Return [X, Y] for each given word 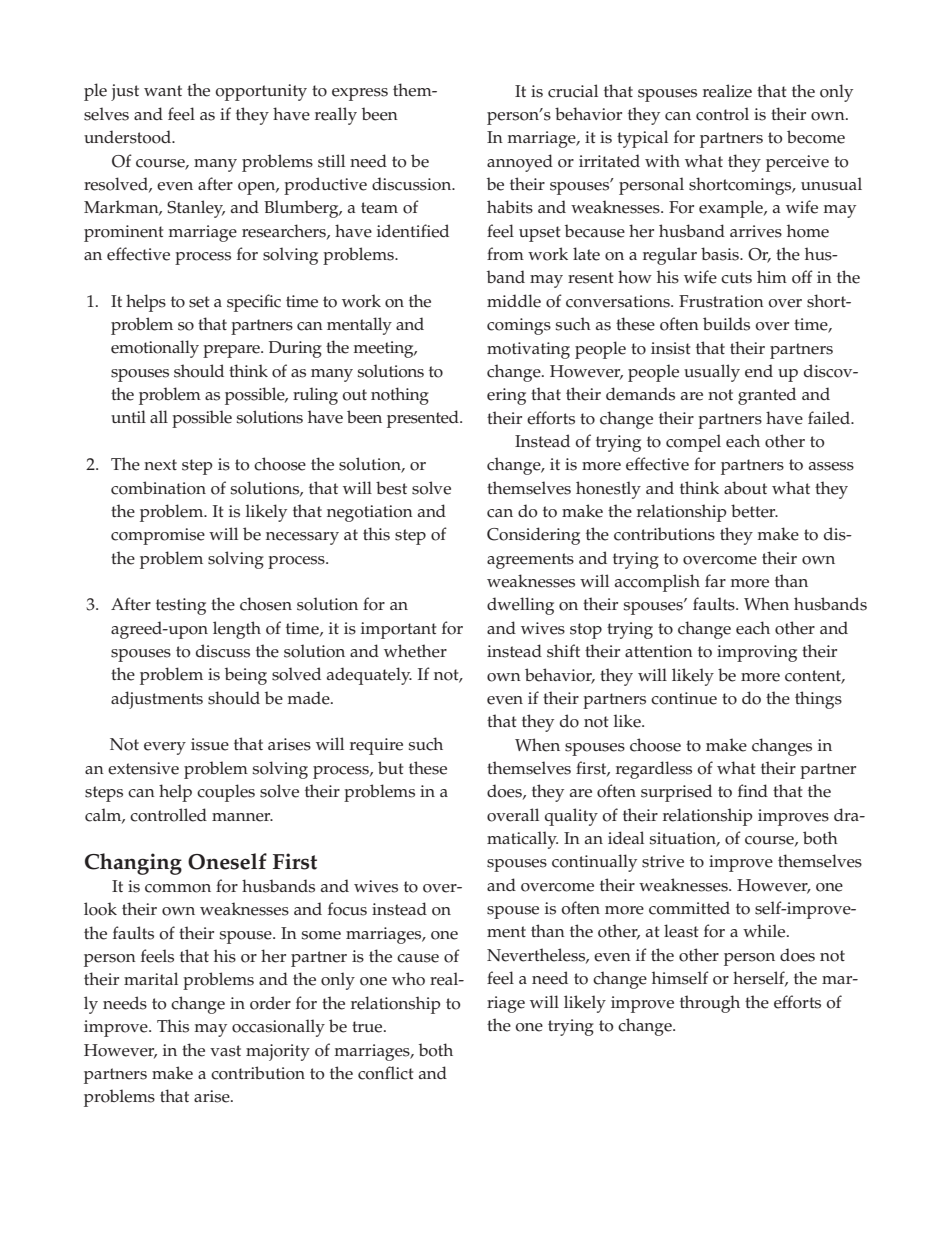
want [163, 90]
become [816, 137]
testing [181, 606]
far [715, 580]
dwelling [520, 606]
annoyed [520, 163]
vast [225, 1051]
